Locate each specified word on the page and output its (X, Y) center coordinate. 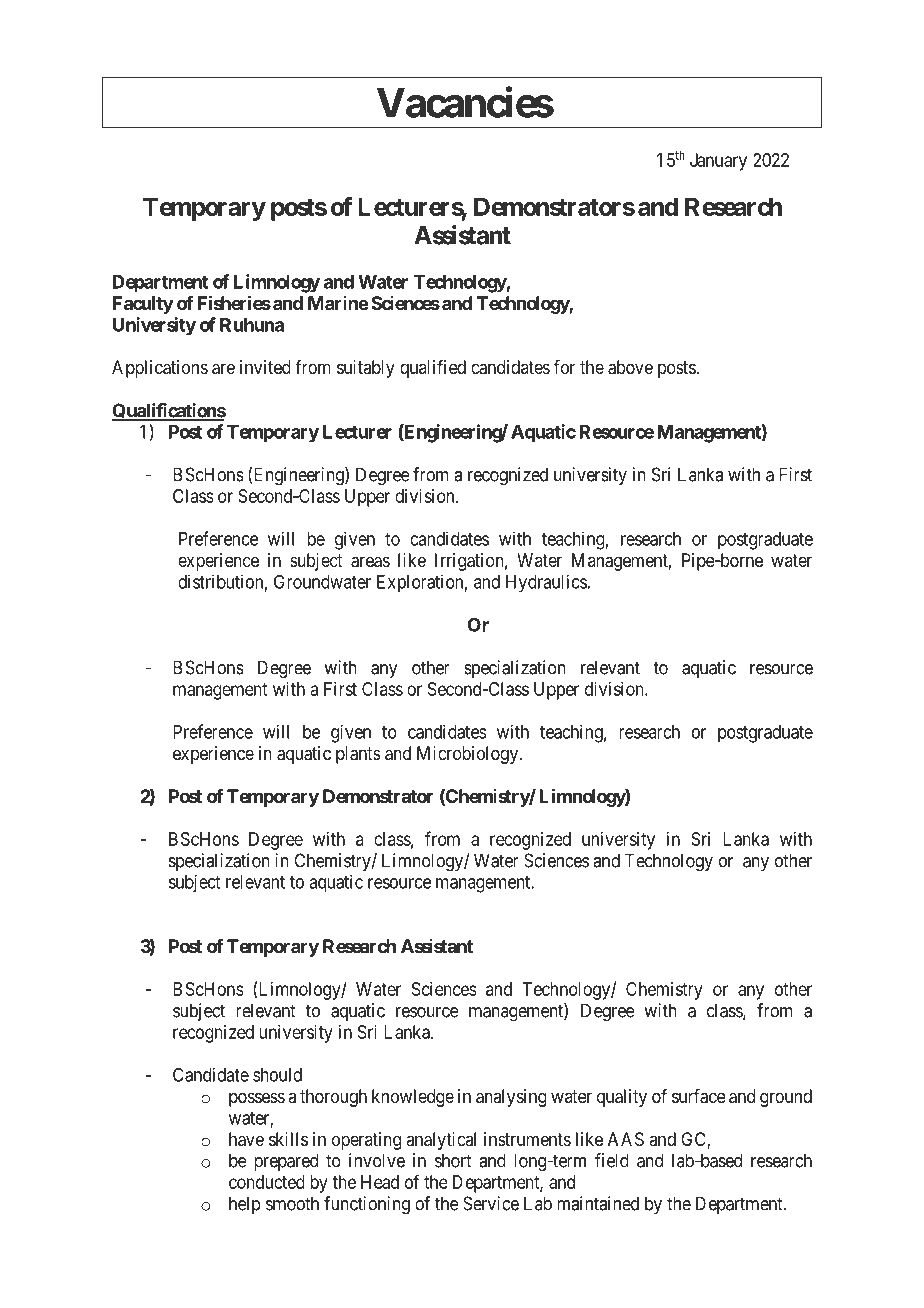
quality (622, 1098)
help (245, 1205)
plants (358, 755)
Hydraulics (546, 584)
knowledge (413, 1098)
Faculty (143, 305)
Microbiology (467, 755)
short (453, 1160)
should (277, 1075)
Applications (160, 369)
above (630, 367)
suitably (366, 369)
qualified (433, 369)
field (612, 1160)
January (718, 162)
